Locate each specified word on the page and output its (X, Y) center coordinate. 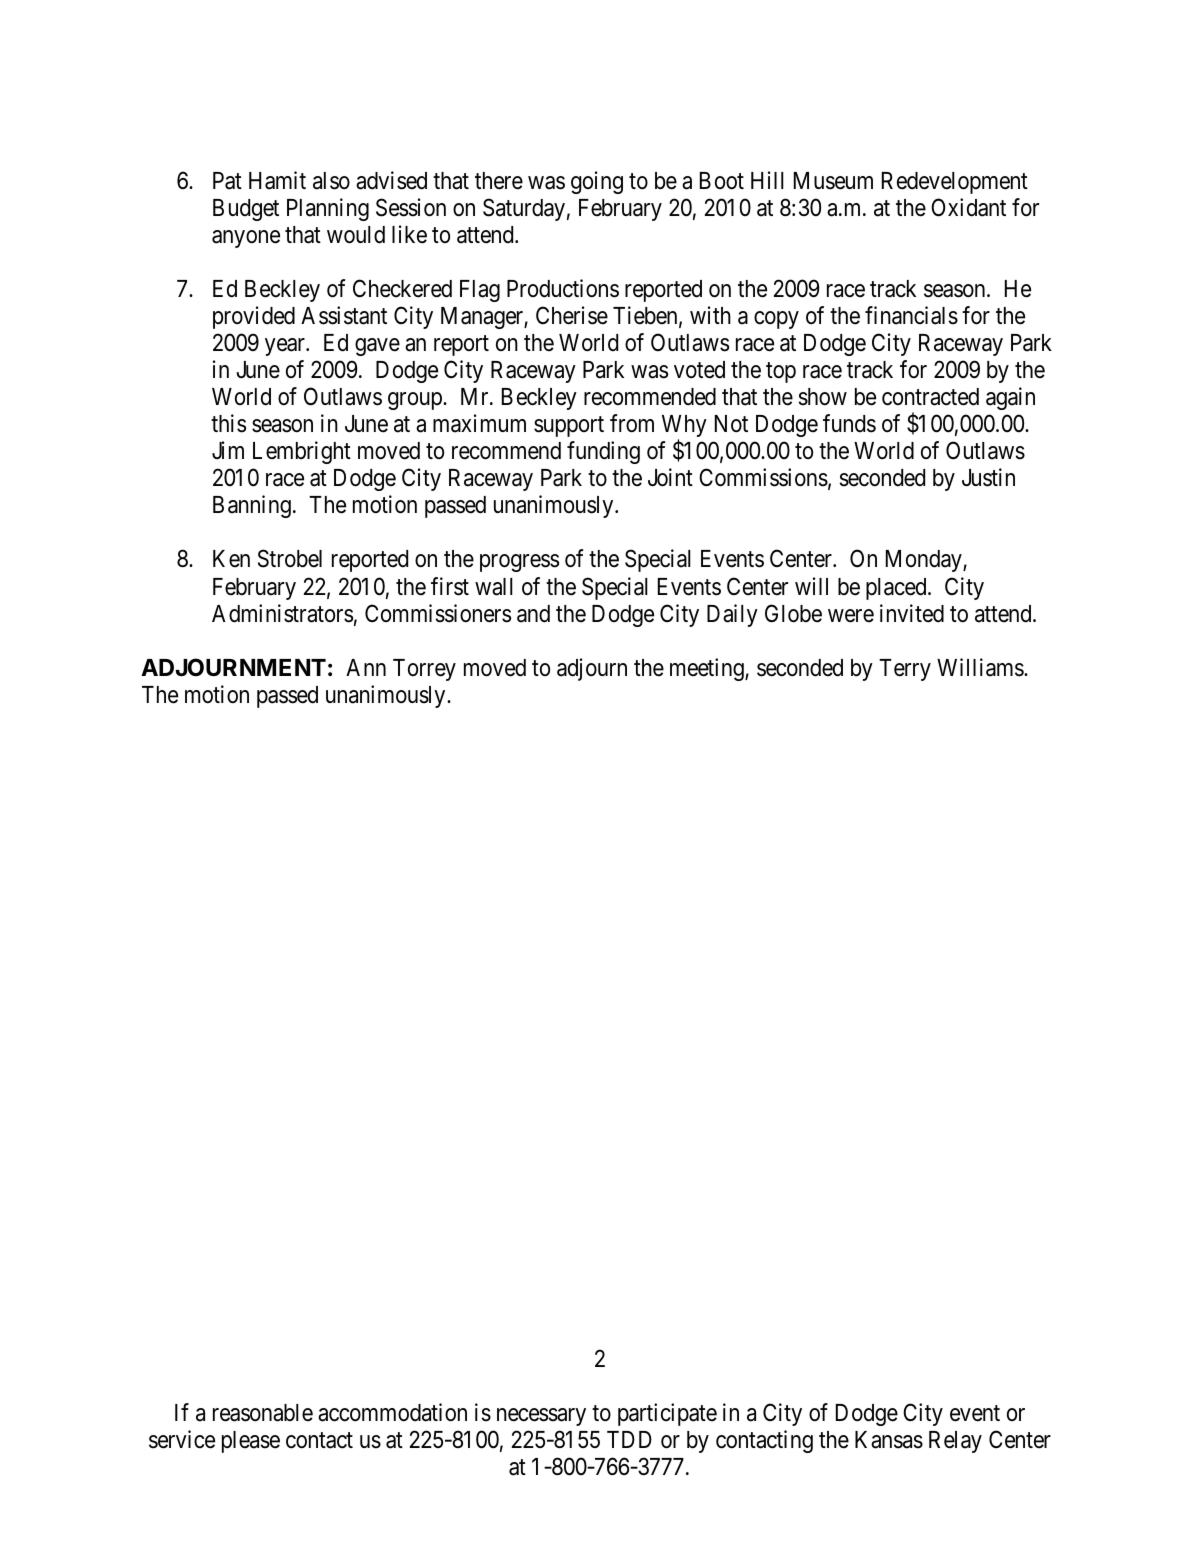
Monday (925, 561)
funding (603, 452)
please (251, 1442)
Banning (252, 506)
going (597, 182)
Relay (955, 1442)
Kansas (889, 1440)
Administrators (282, 613)
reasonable (263, 1413)
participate (667, 1414)
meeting (708, 669)
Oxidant (968, 207)
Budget (246, 210)
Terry (905, 670)
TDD (629, 1439)
